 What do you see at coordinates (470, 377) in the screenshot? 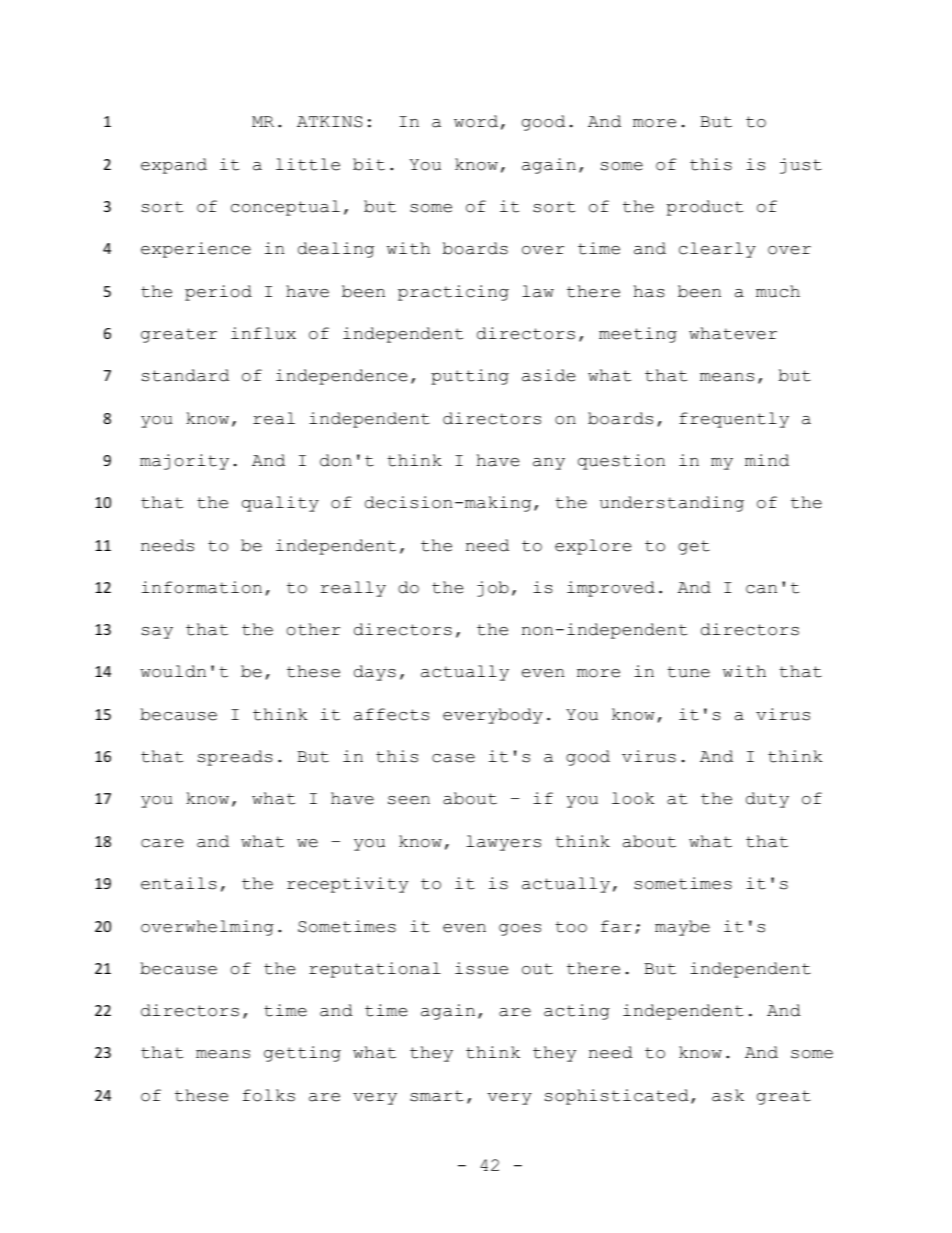
I see `putting` at bounding box center [470, 377].
